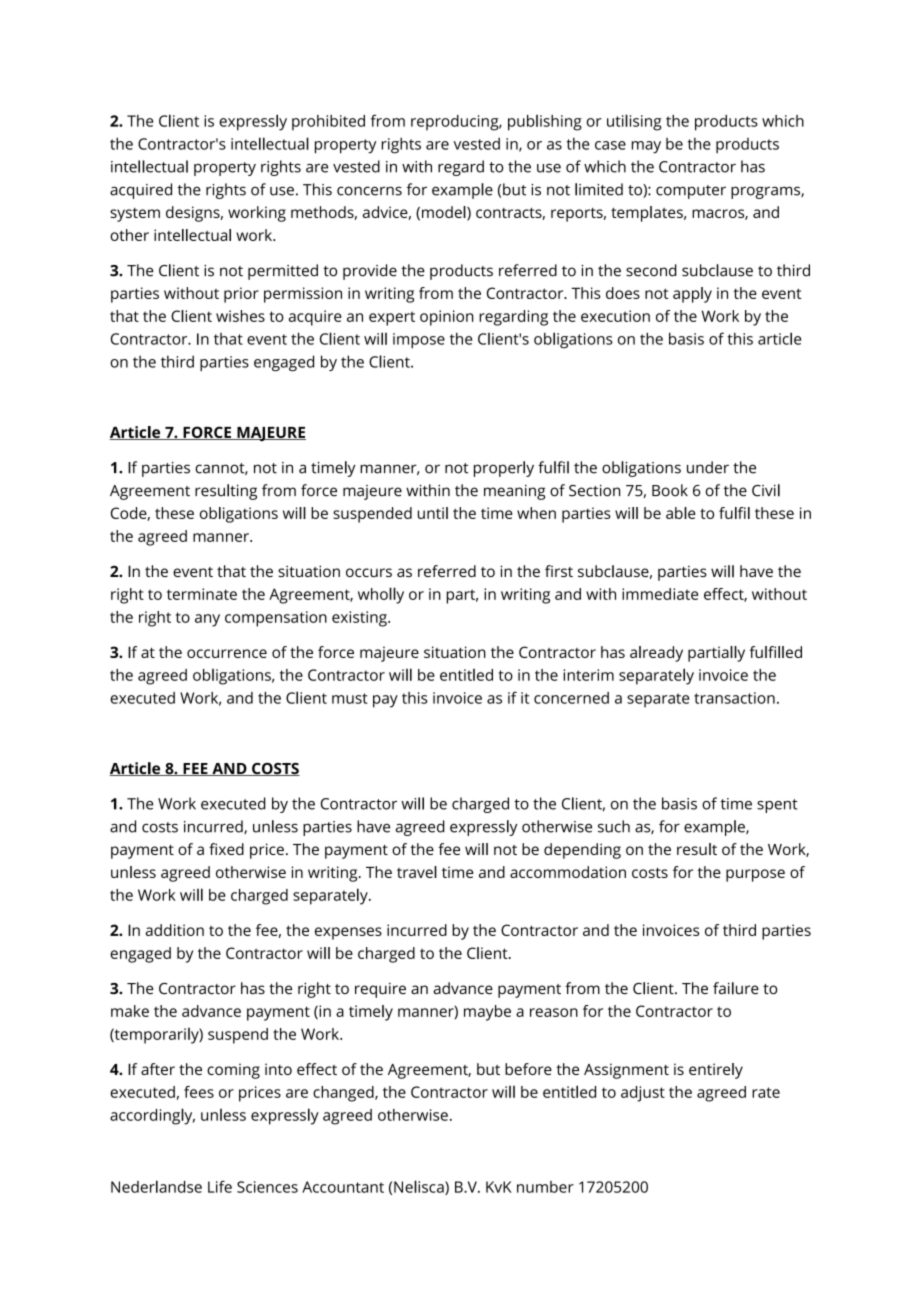 The width and height of the page is (924, 1308). What do you see at coordinates (220, 1186) in the page?
I see `Life` at bounding box center [220, 1186].
